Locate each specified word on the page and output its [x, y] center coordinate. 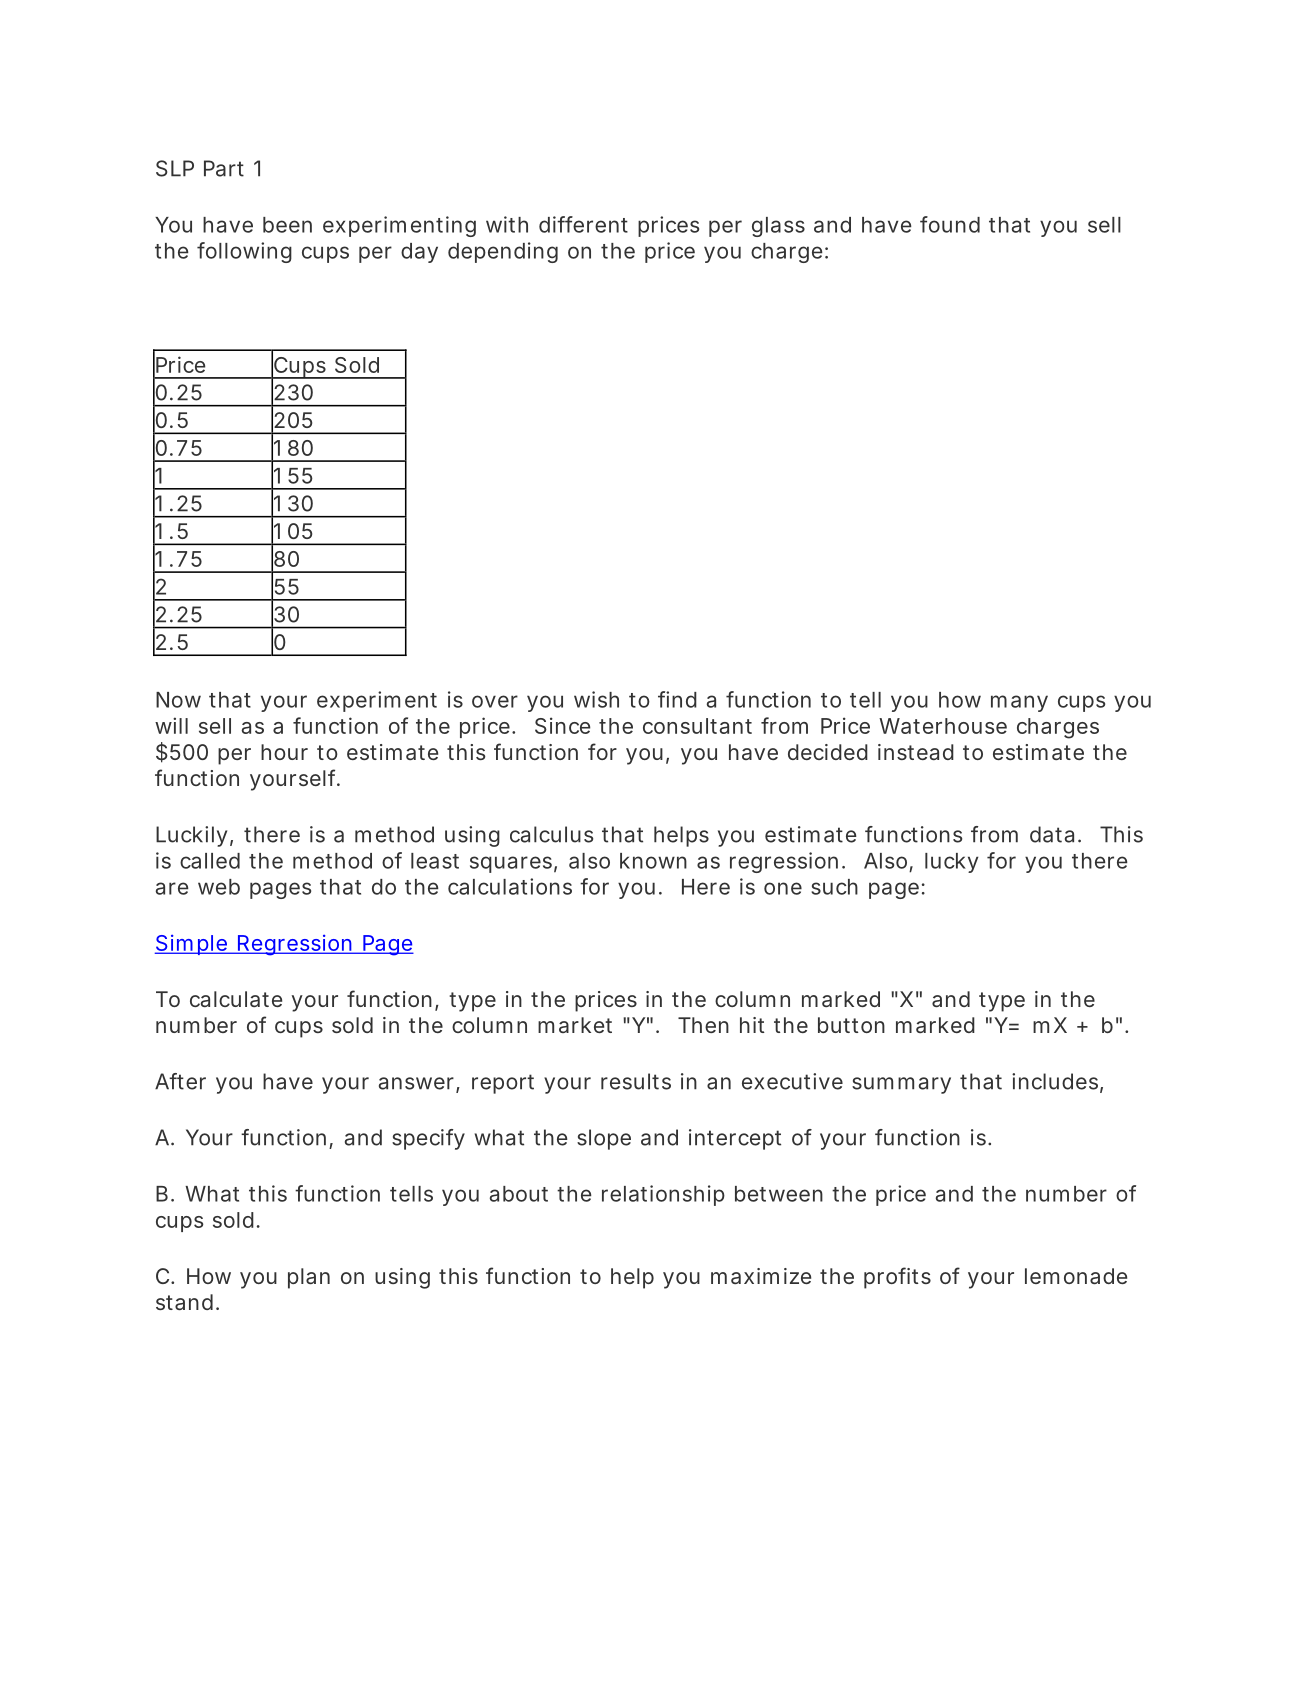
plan [309, 1278]
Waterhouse [943, 726]
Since [562, 725]
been [287, 225]
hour [284, 752]
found [950, 224]
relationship [663, 1195]
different [583, 224]
